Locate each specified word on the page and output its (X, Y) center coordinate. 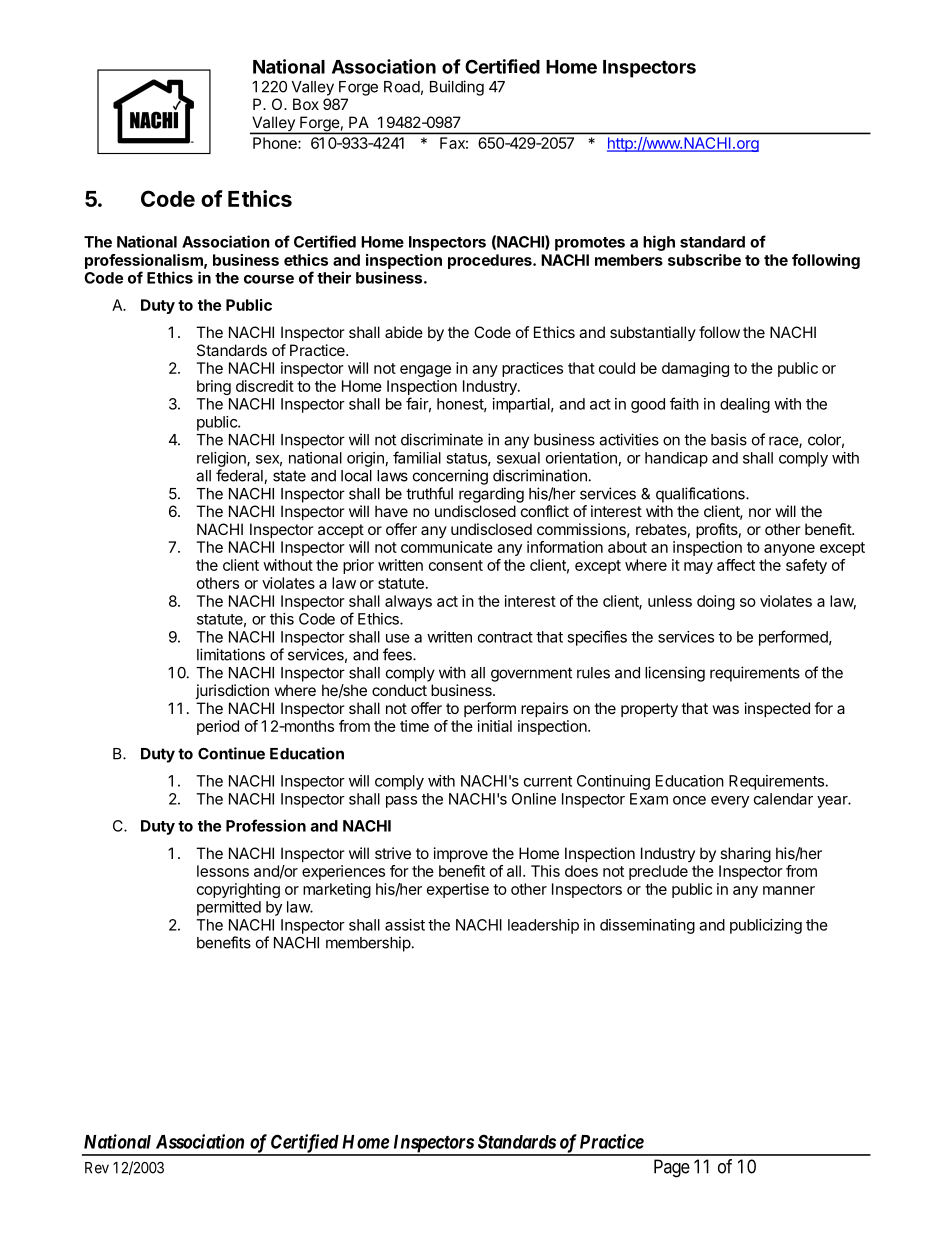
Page (672, 1168)
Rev (97, 1168)
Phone (276, 143)
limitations (231, 654)
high (659, 243)
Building (457, 88)
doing (716, 602)
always (408, 602)
